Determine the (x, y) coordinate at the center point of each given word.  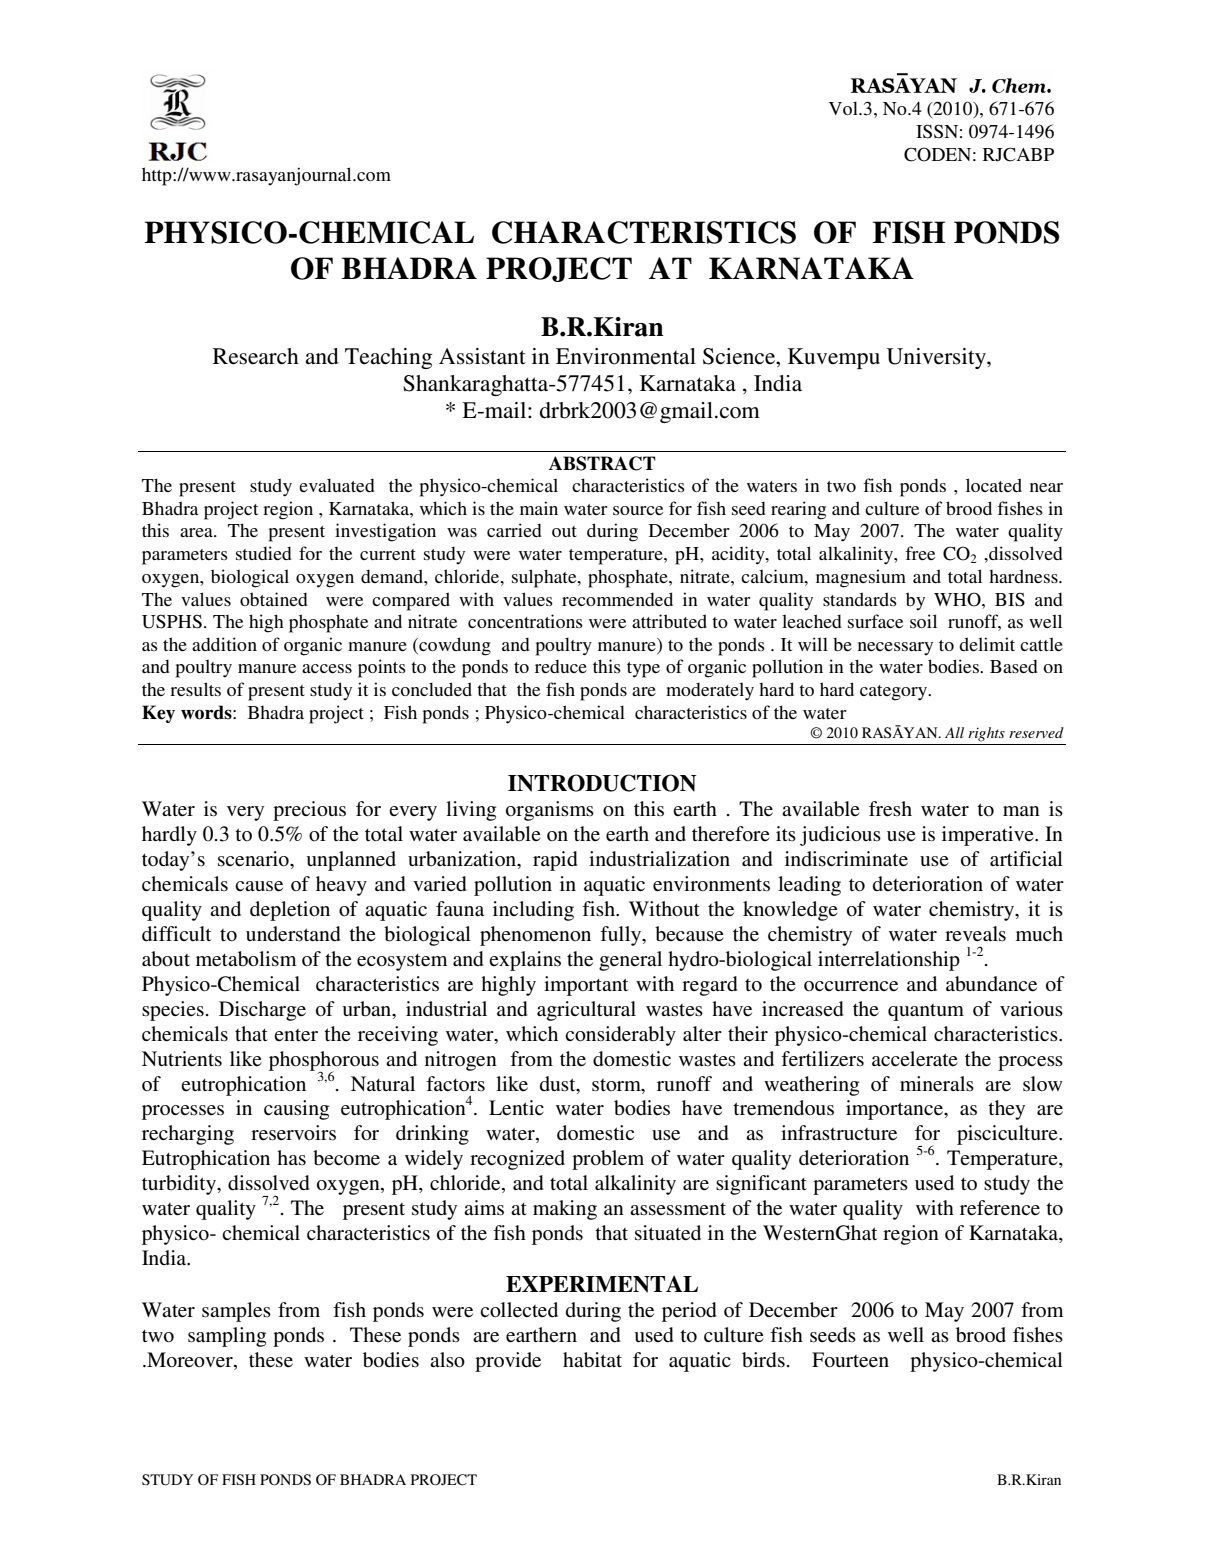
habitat (592, 1360)
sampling (227, 1337)
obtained (274, 599)
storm (617, 1085)
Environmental (626, 356)
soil (923, 621)
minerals (937, 1084)
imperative (989, 836)
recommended (617, 599)
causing (296, 1110)
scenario (254, 859)
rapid (555, 861)
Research (256, 356)
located (994, 485)
